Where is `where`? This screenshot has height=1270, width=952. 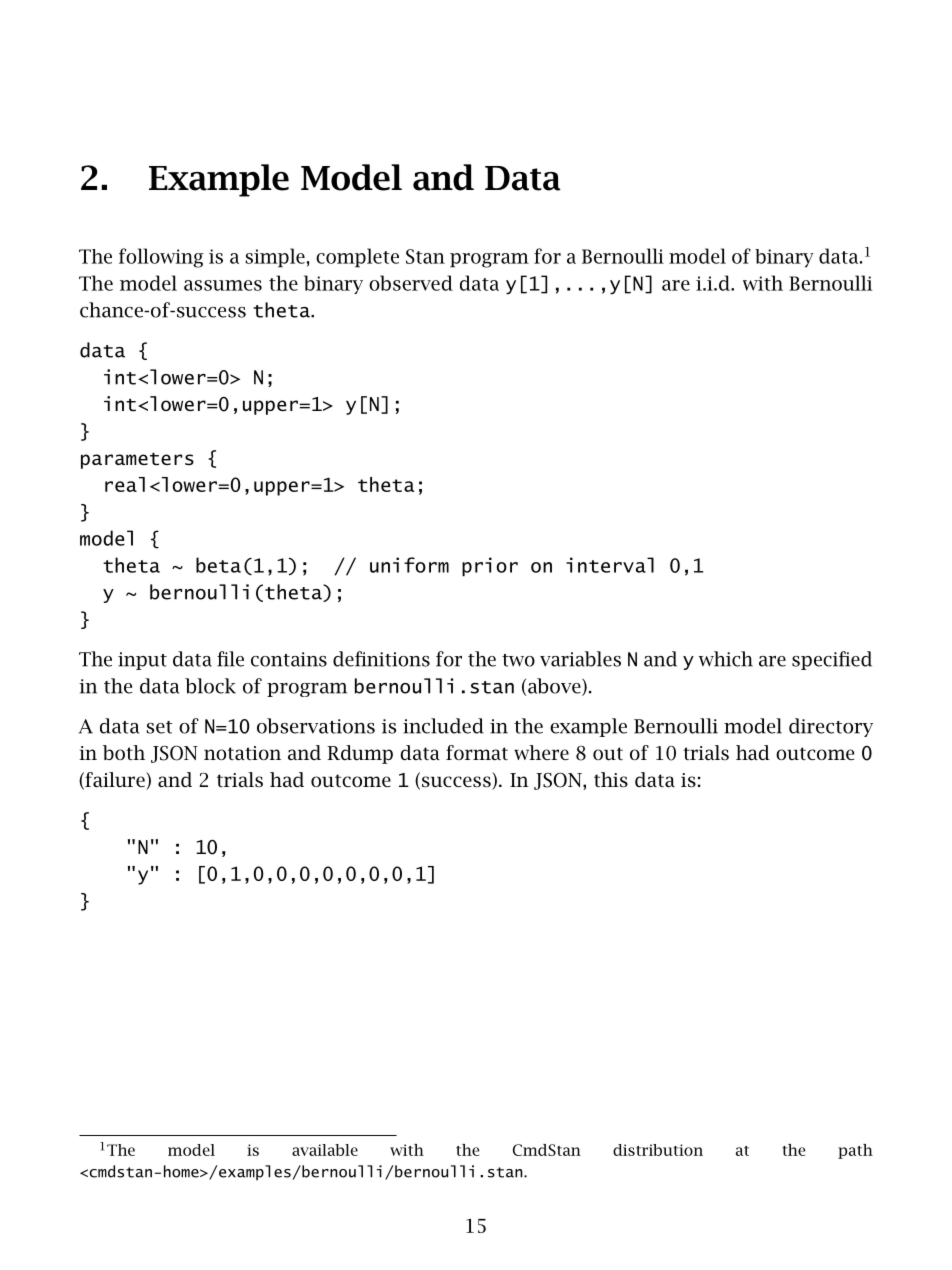
where is located at coordinates (541, 752).
